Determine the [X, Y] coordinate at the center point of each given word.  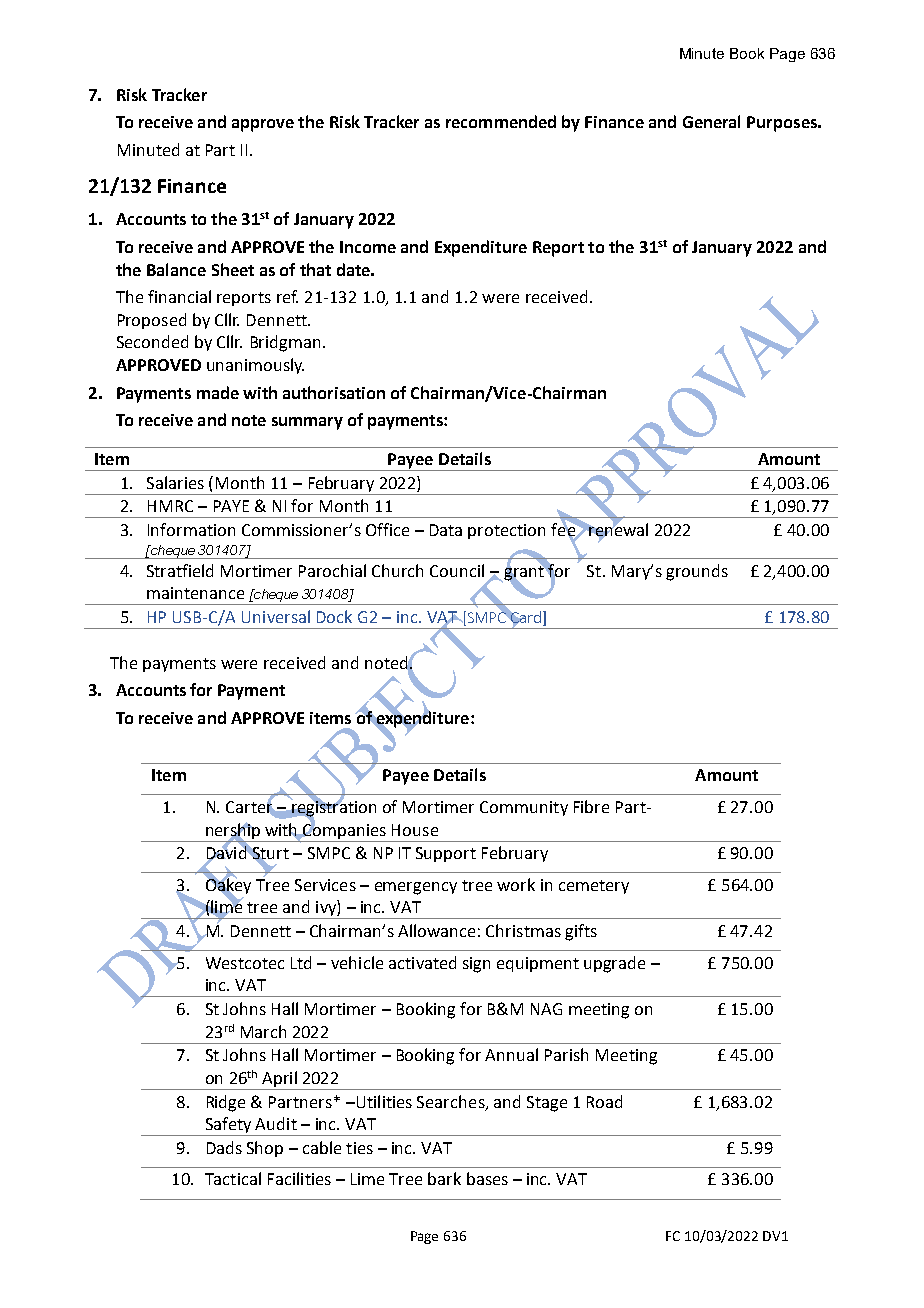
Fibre [591, 806]
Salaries [175, 482]
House [415, 830]
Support [446, 854]
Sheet [233, 269]
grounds [697, 572]
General [711, 121]
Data [446, 530]
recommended [501, 121]
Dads [224, 1147]
